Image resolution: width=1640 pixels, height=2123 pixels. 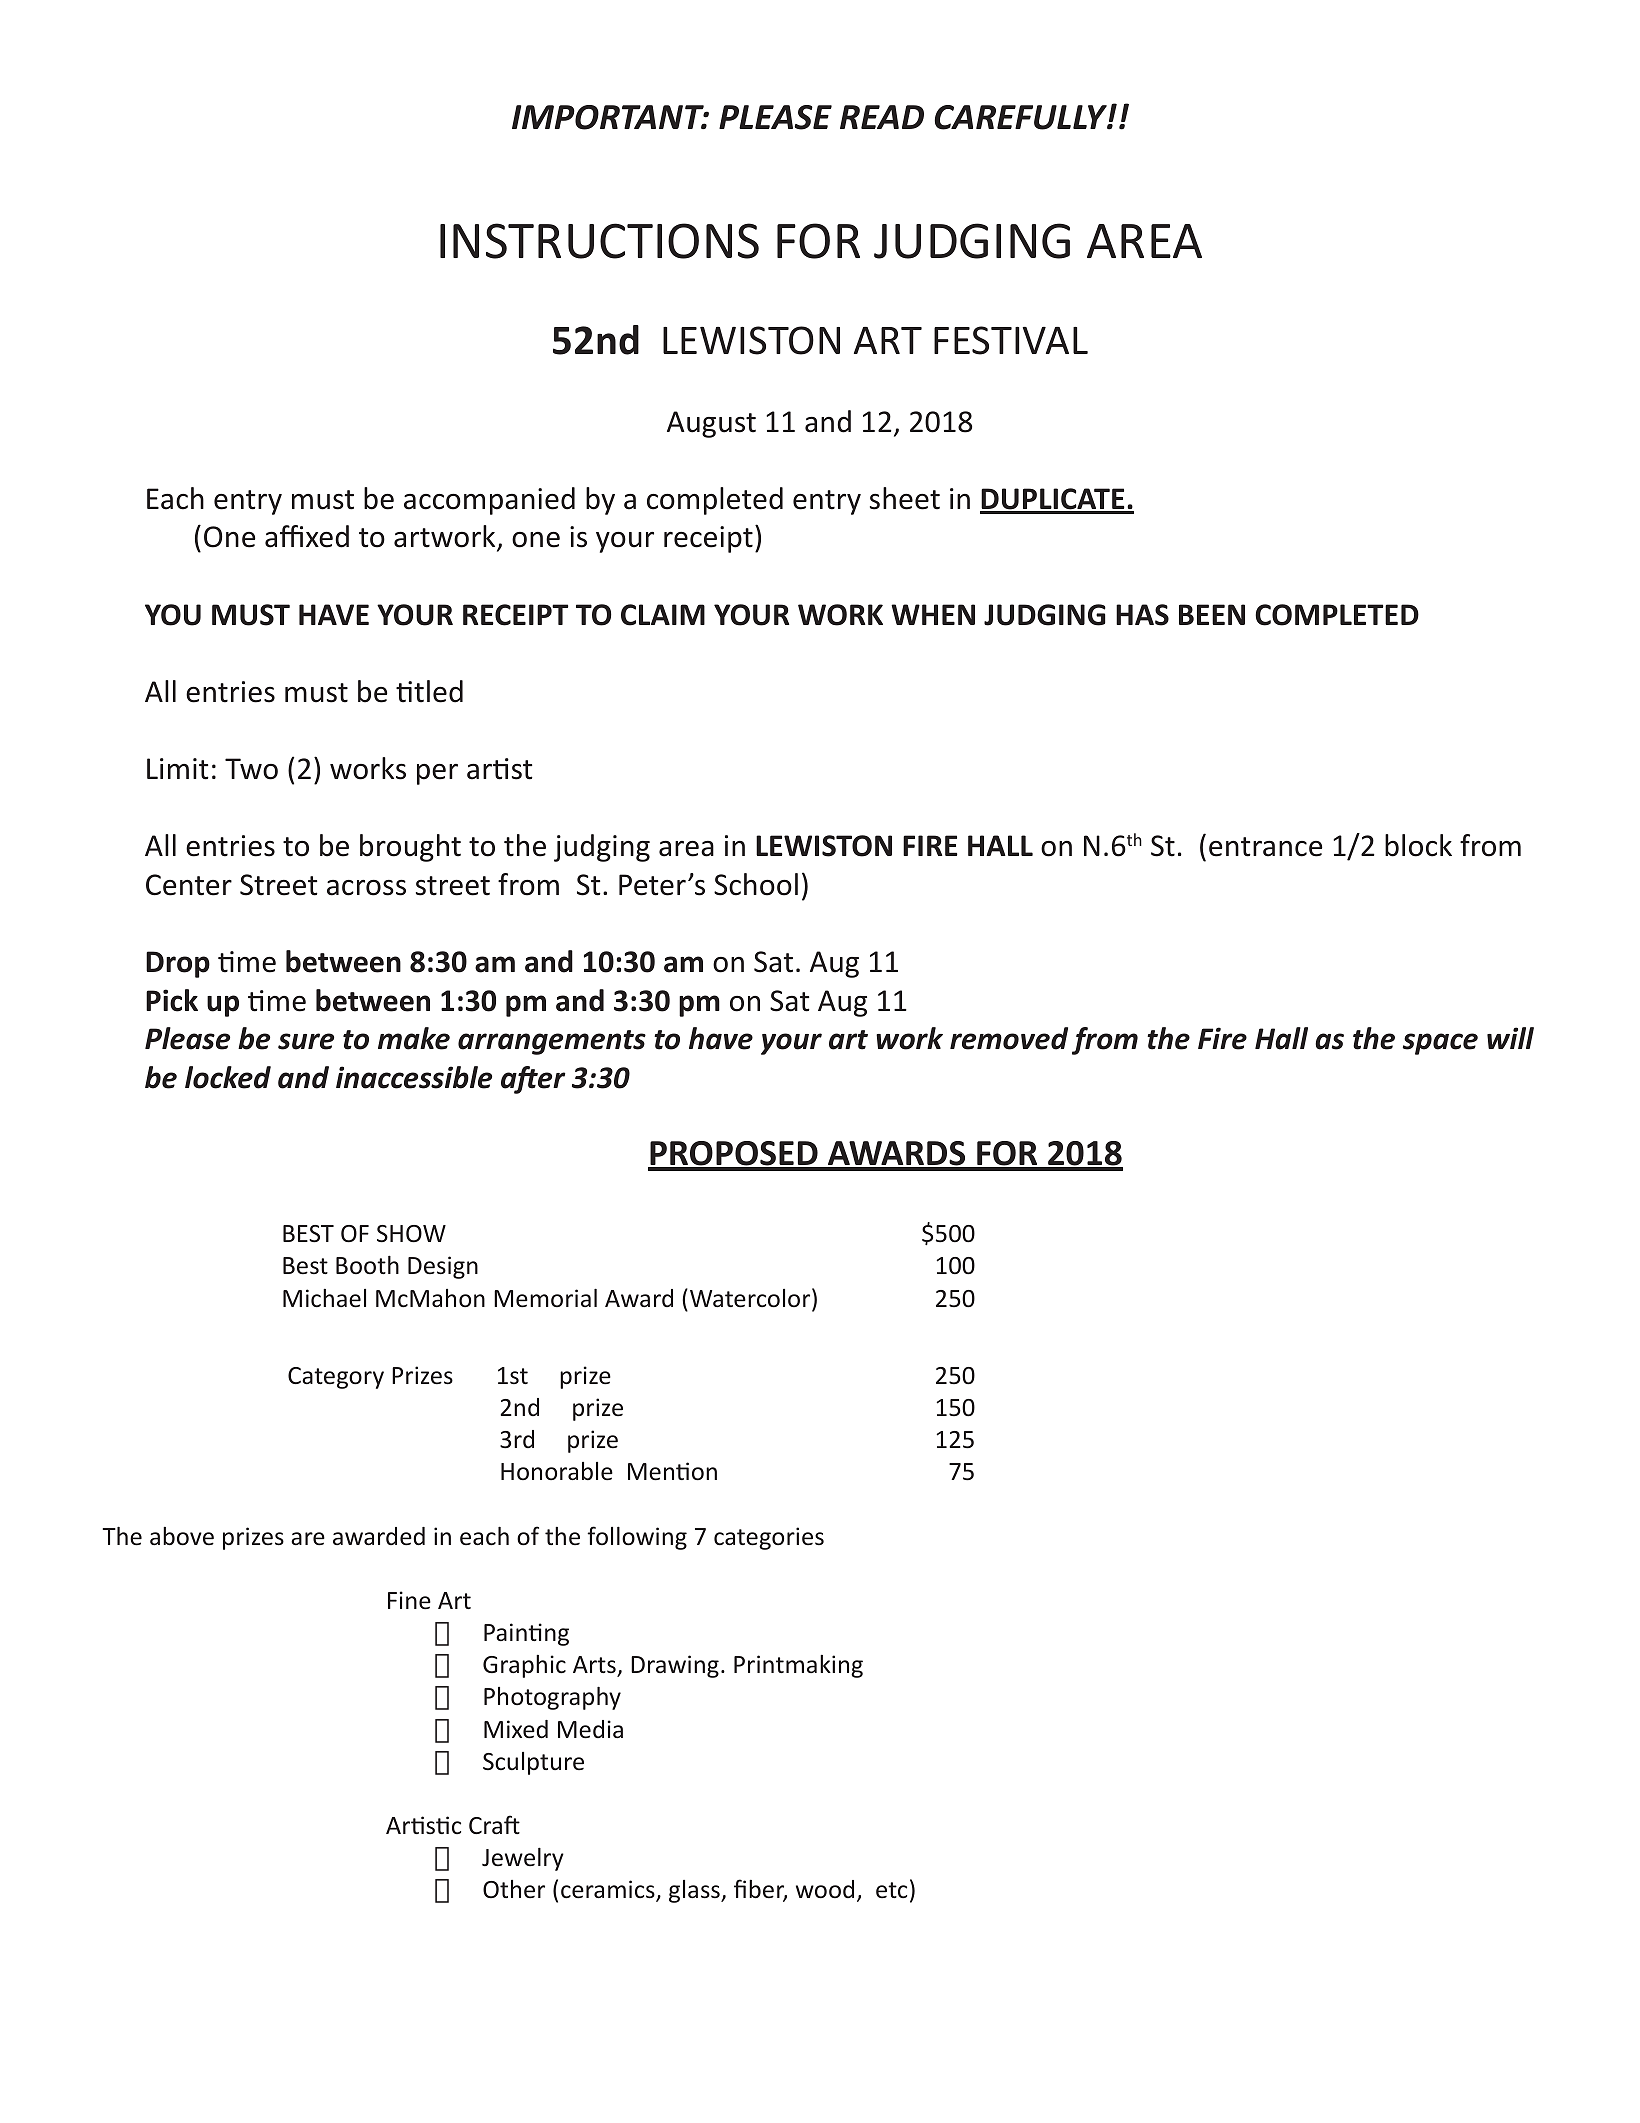 I want to click on INSTRUCTIONS, so click(x=599, y=241).
